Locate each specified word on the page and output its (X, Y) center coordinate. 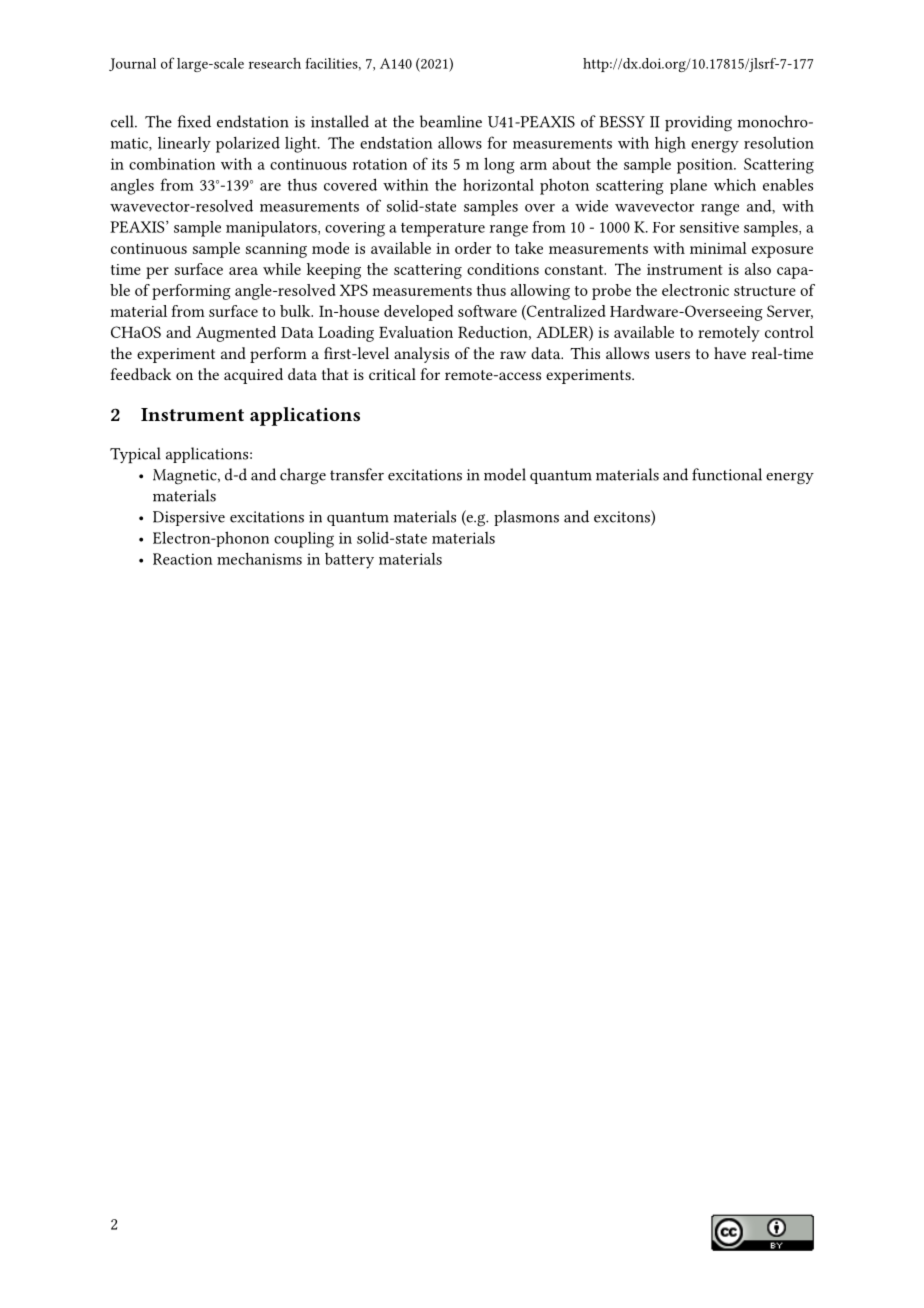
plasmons (526, 518)
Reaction (183, 559)
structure (765, 291)
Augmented (236, 334)
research (275, 63)
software (487, 311)
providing (698, 123)
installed (340, 121)
